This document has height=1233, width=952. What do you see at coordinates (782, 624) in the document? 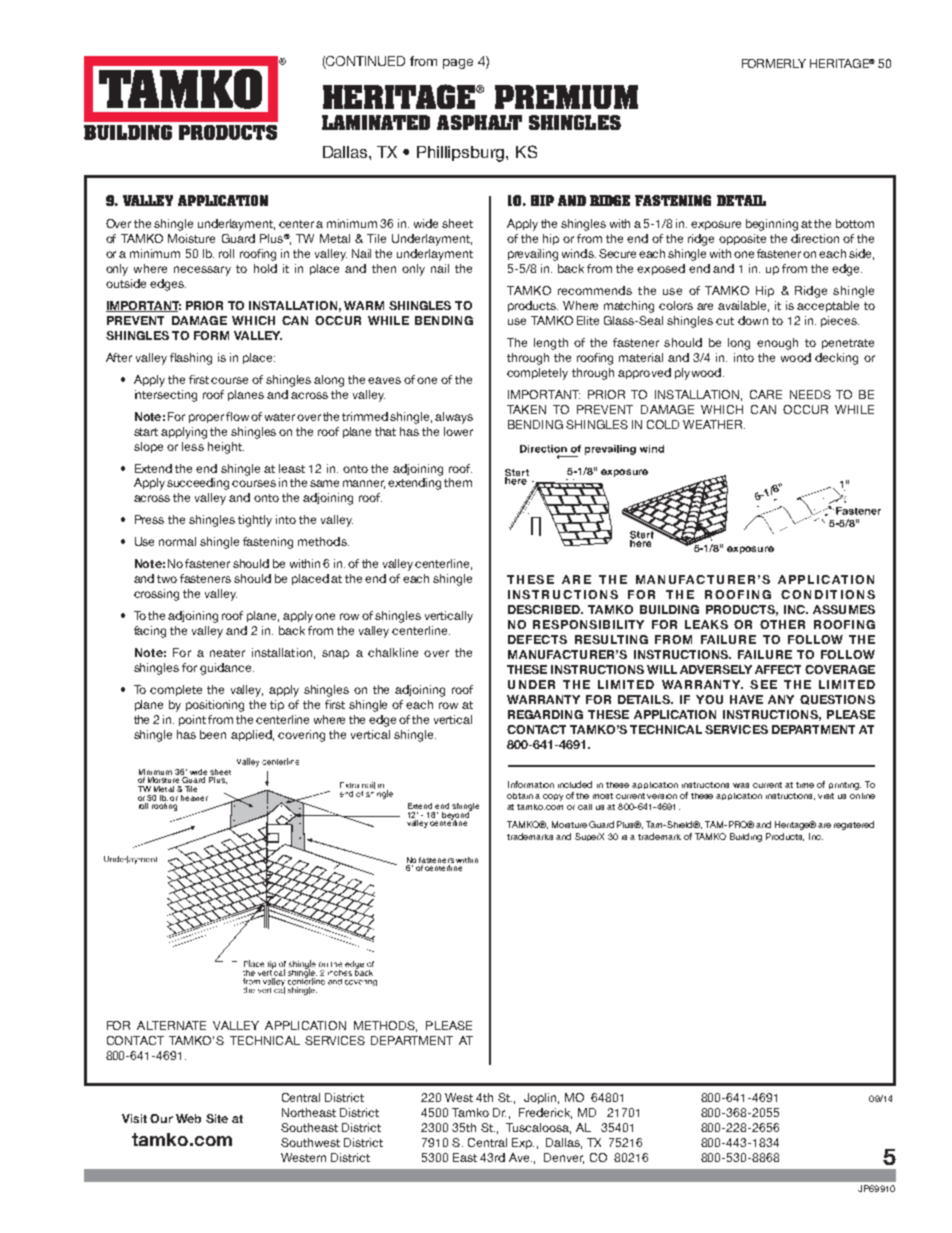
I see `OTHER` at bounding box center [782, 624].
